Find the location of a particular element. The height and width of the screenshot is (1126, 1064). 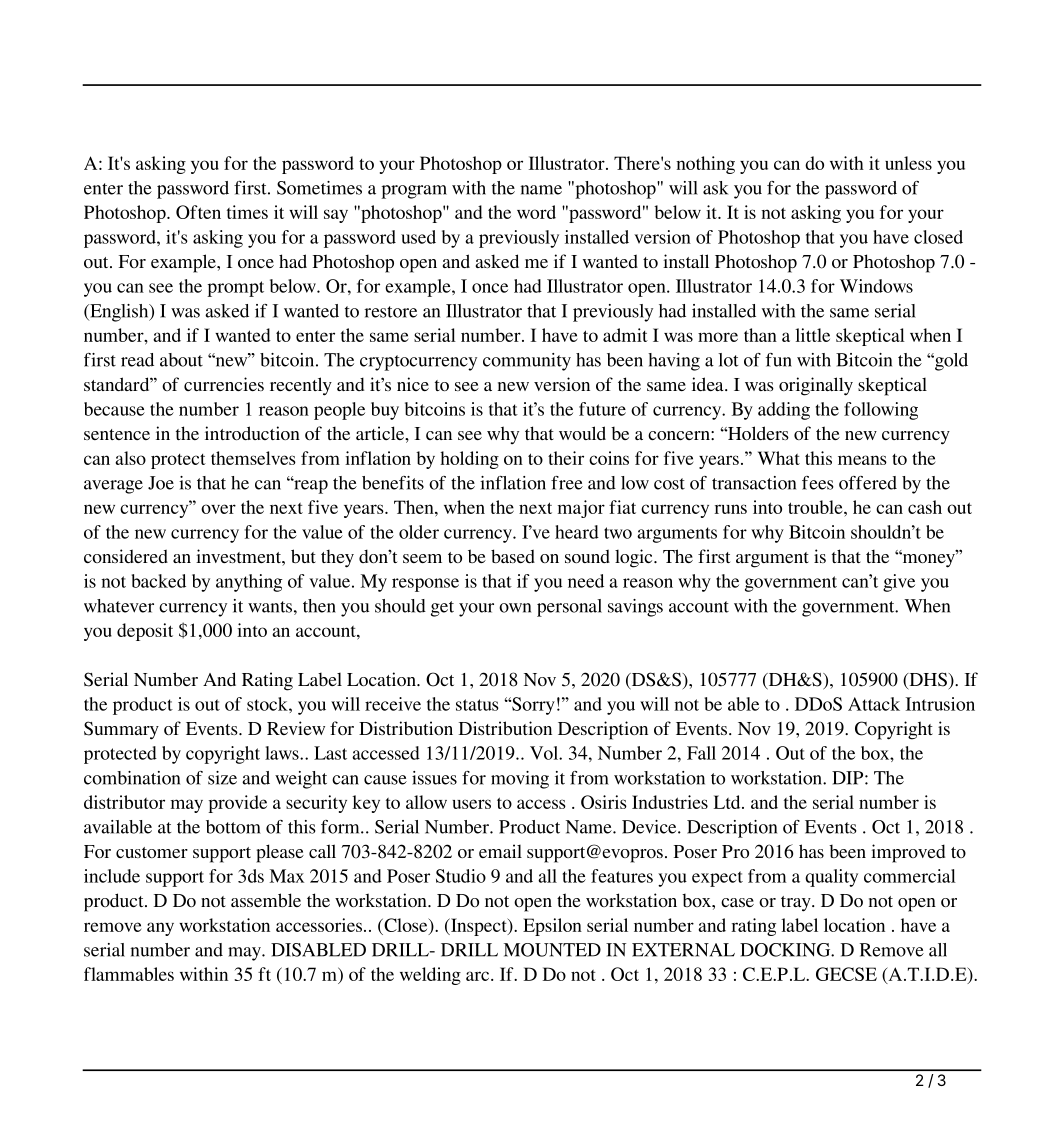

program is located at coordinates (414, 192).
